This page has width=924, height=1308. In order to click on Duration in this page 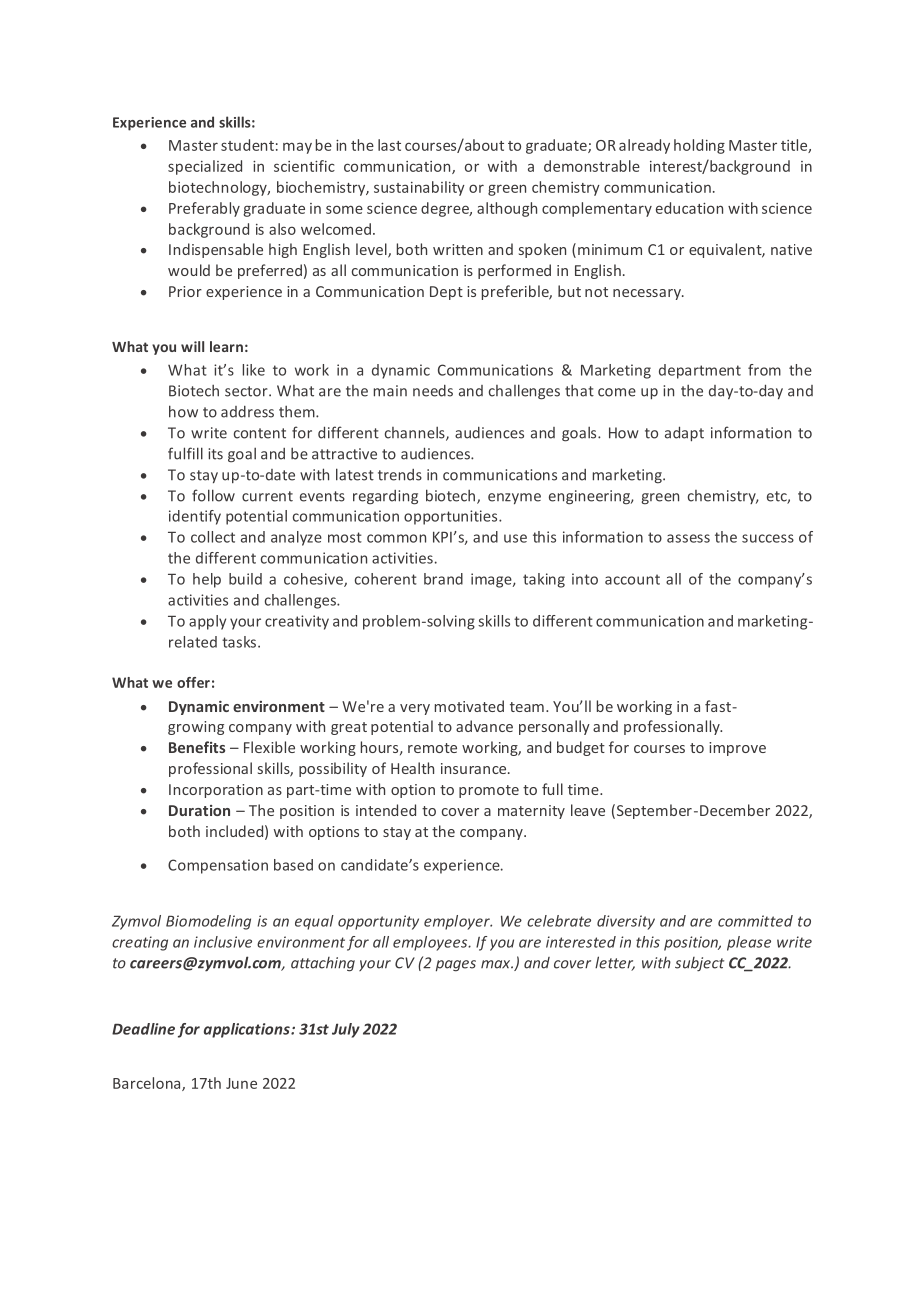, I will do `click(199, 810)`.
